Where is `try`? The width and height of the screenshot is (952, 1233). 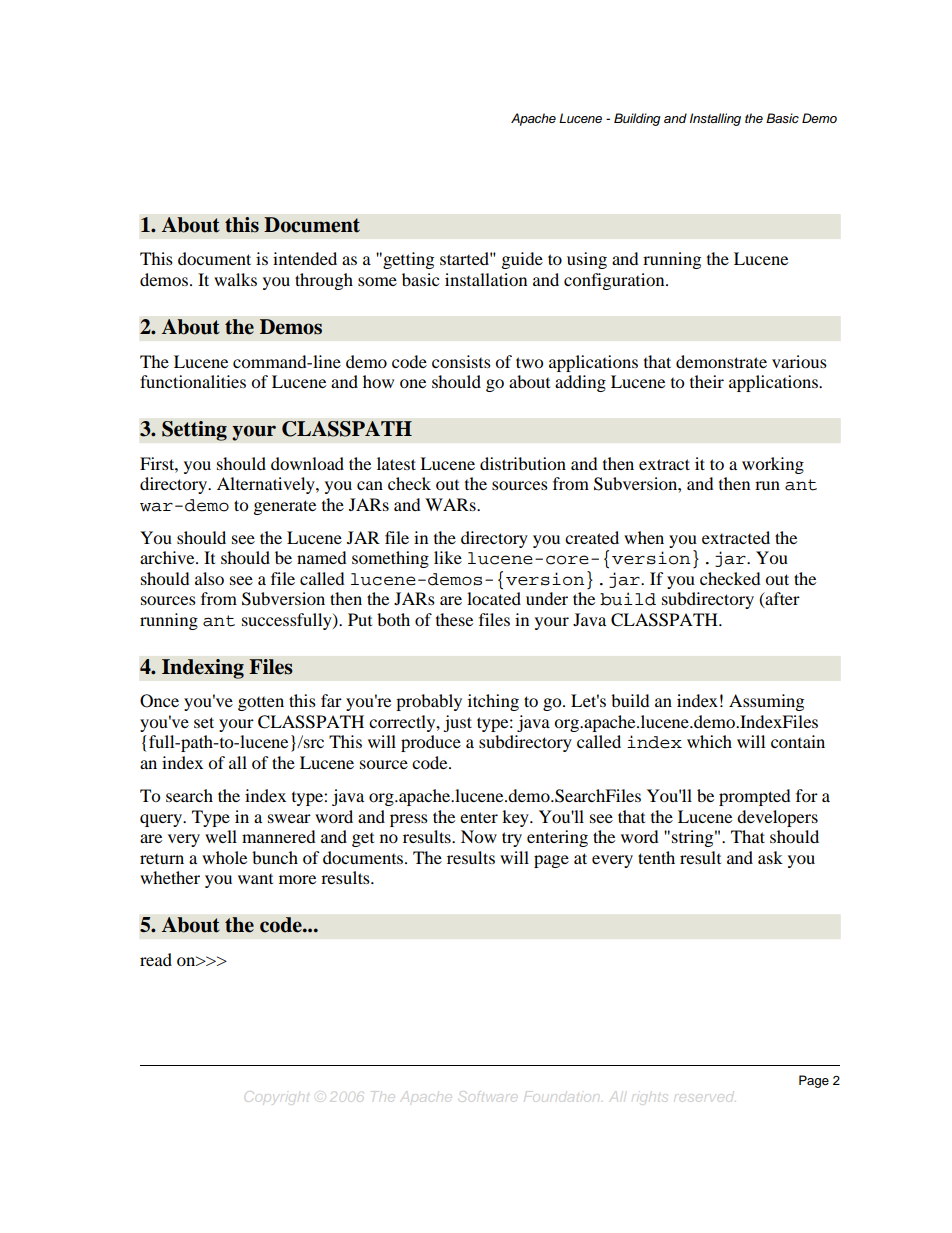
try is located at coordinates (512, 839).
